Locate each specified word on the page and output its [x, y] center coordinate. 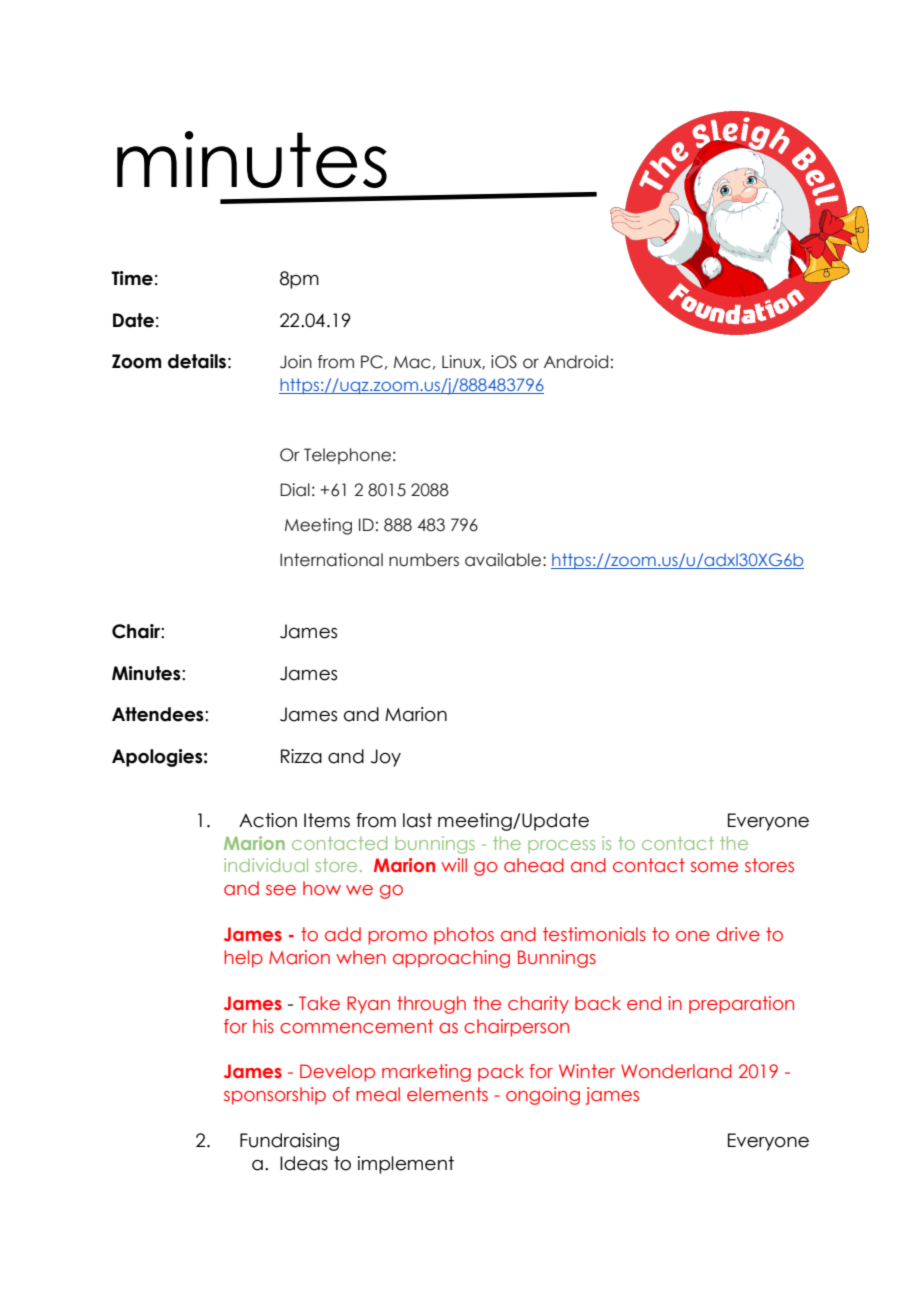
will [454, 865]
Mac [412, 362]
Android [576, 362]
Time [132, 278]
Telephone [347, 456]
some [714, 867]
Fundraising [289, 1142]
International [331, 560]
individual [266, 865]
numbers [424, 560]
